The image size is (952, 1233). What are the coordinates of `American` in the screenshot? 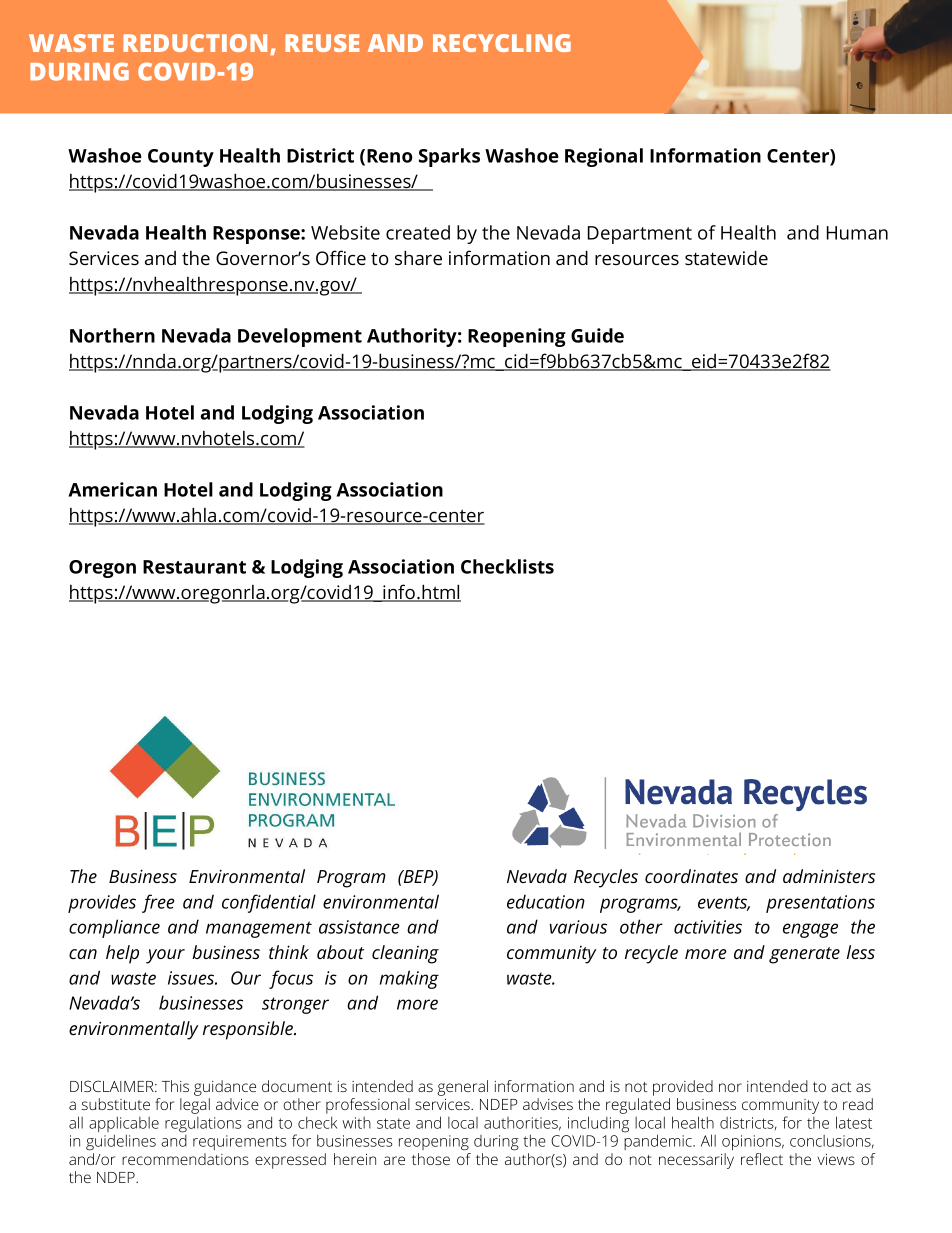 It's located at (112, 489).
